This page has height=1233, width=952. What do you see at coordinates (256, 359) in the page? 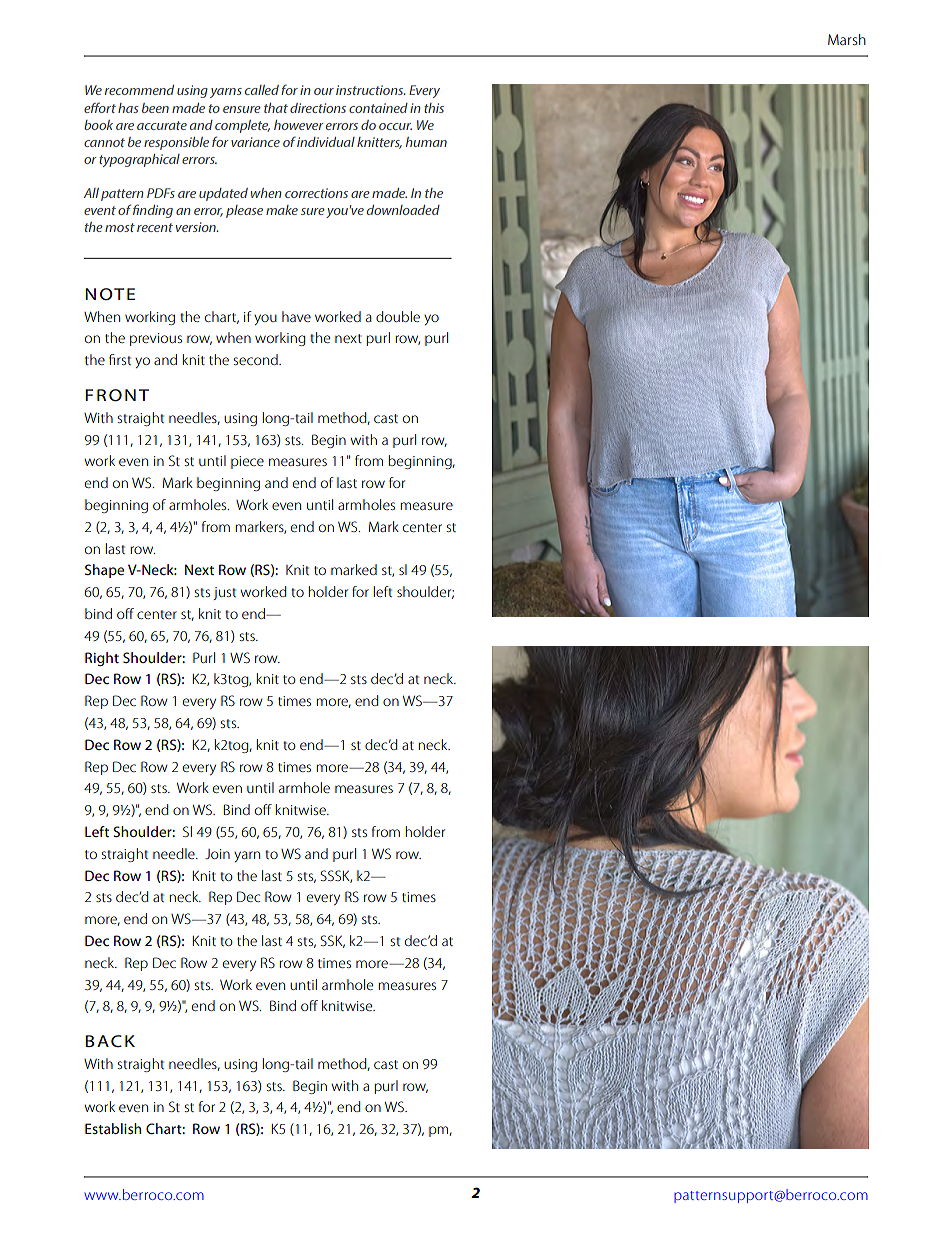
I see `second` at bounding box center [256, 359].
